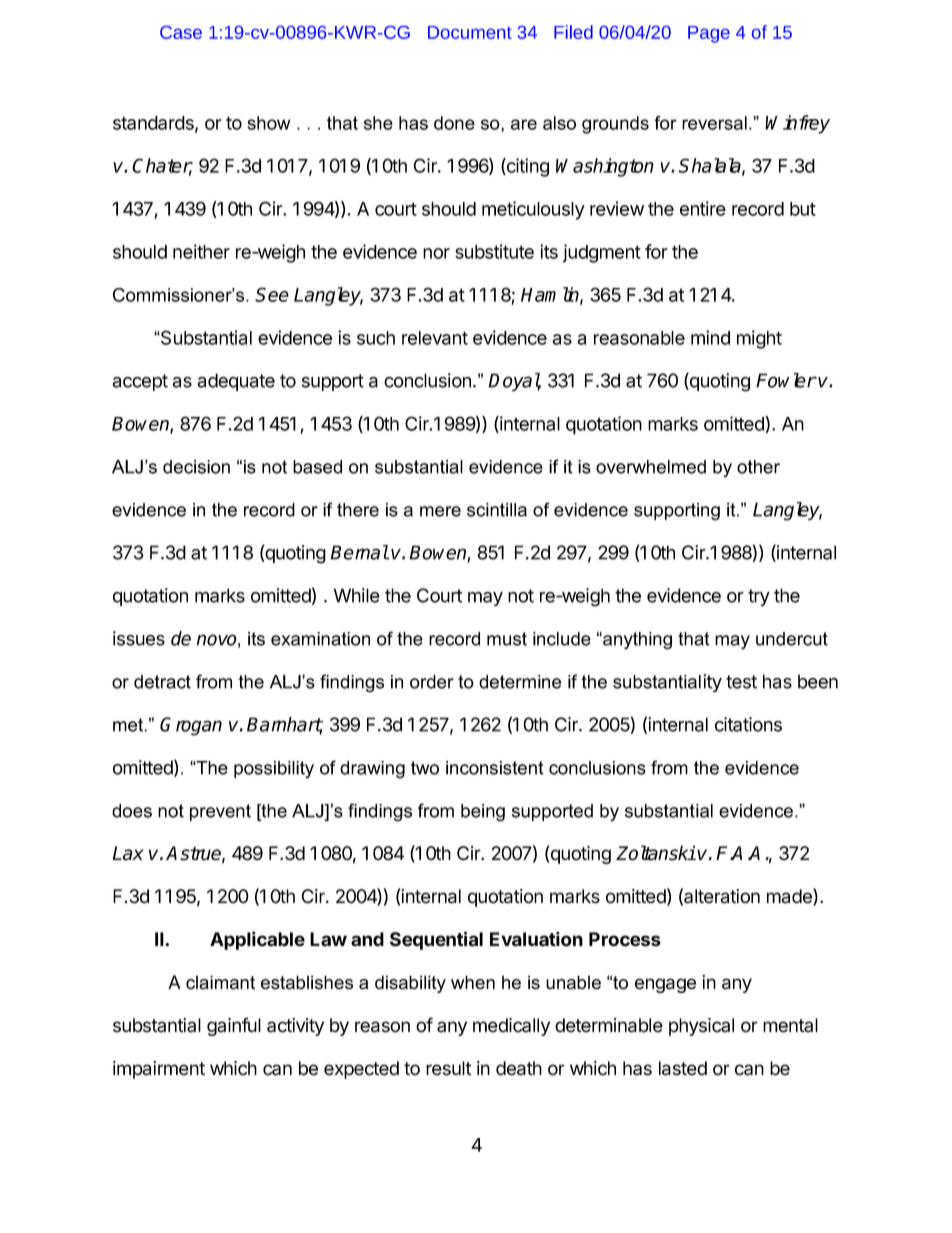 This screenshot has width=952, height=1233. I want to click on gainful, so click(234, 1026).
